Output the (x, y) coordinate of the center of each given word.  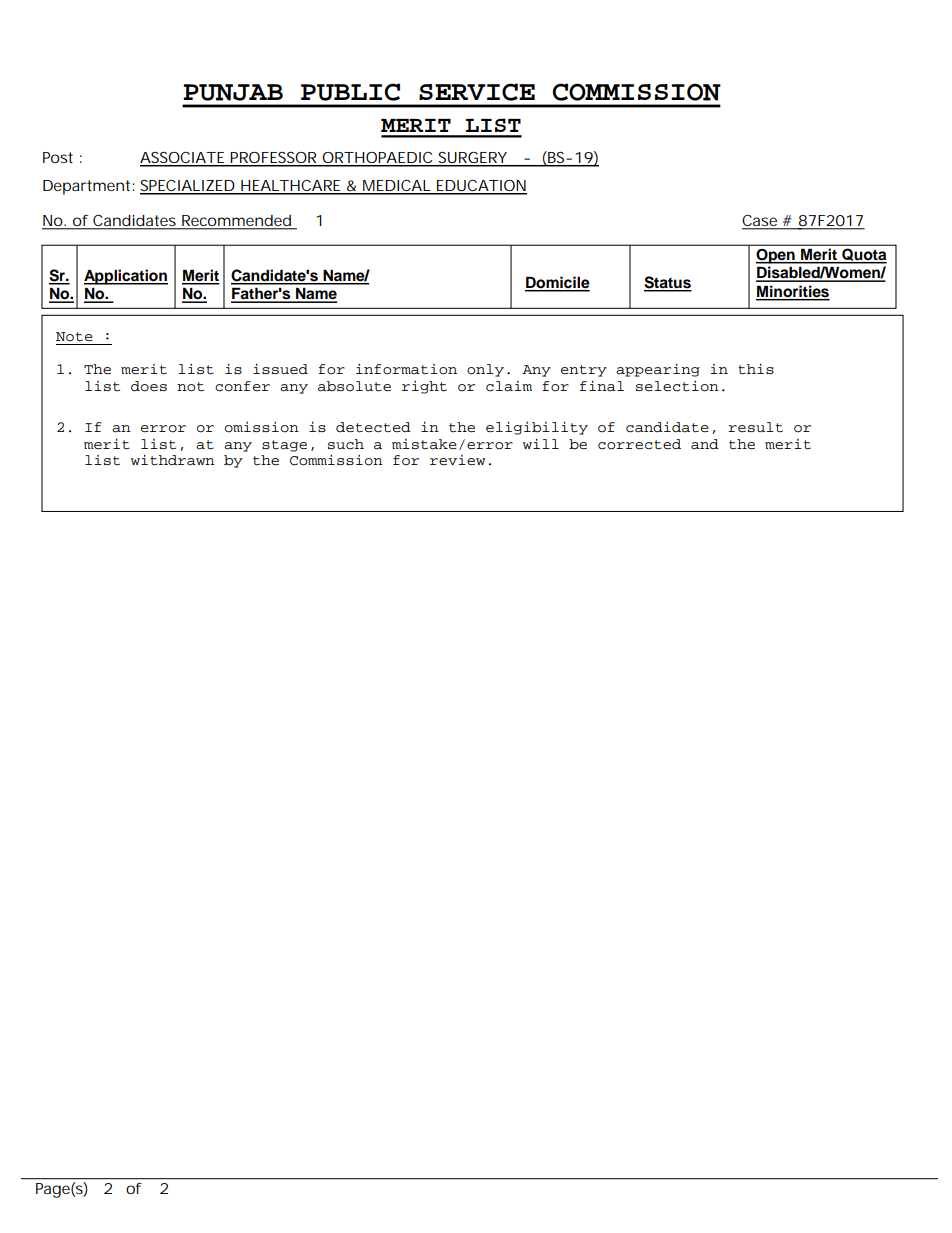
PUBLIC (350, 92)
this (756, 369)
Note (74, 337)
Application (126, 277)
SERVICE (477, 92)
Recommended (236, 220)
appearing (658, 370)
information (406, 369)
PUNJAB (233, 92)
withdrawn (173, 460)
